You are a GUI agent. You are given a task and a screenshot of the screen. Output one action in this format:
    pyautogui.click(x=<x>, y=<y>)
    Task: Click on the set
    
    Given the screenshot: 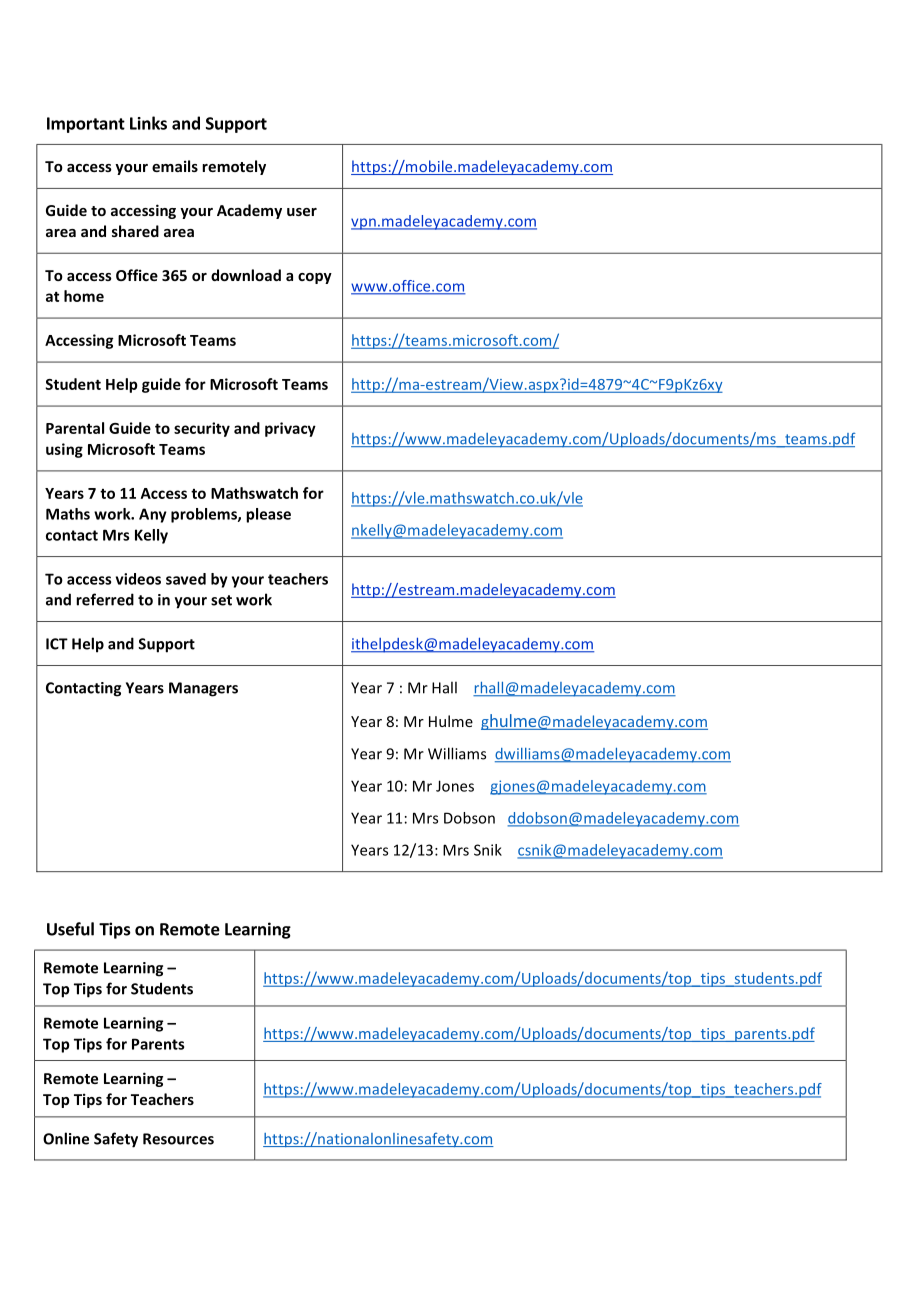 What is the action you would take?
    pyautogui.click(x=221, y=600)
